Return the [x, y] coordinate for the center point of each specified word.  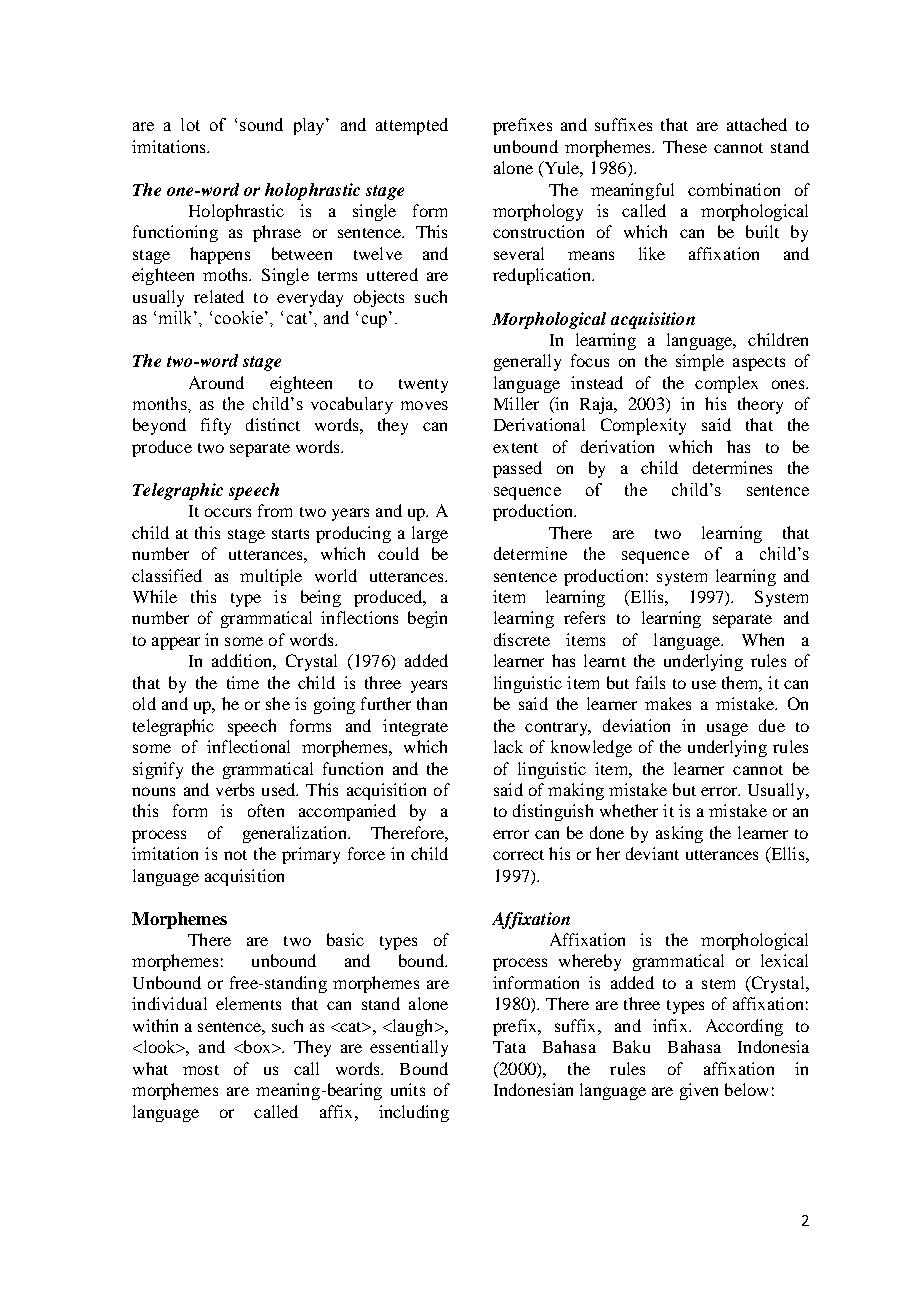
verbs [235, 789]
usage [727, 729]
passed [517, 469]
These [685, 146]
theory [760, 405]
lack [508, 746]
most [201, 1070]
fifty [216, 426]
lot [190, 124]
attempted [412, 126]
